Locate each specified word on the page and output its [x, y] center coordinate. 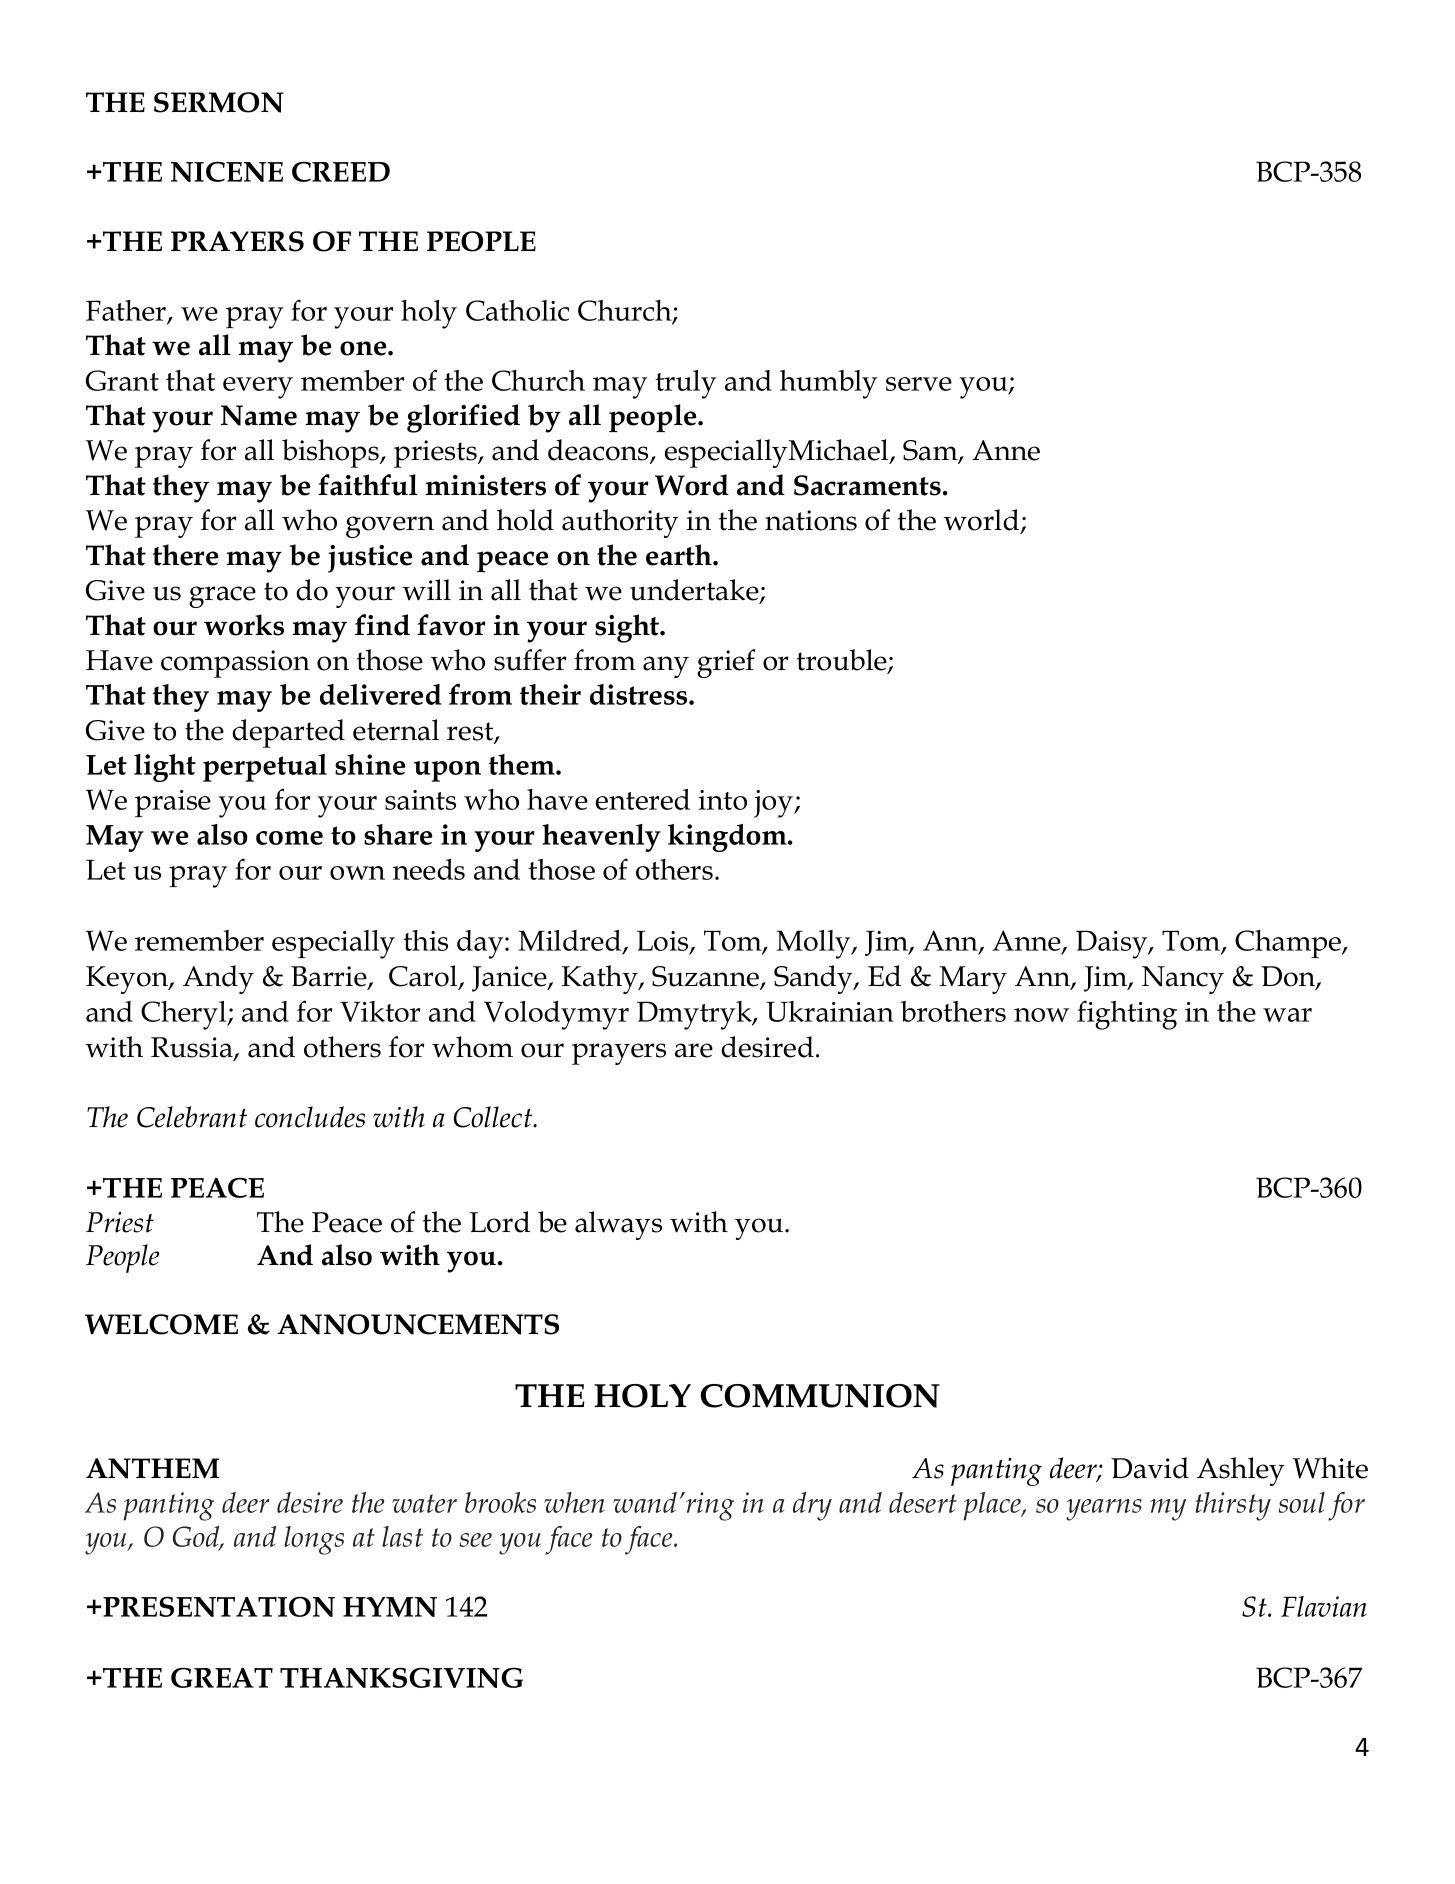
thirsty [1233, 1506]
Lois [664, 941]
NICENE [227, 171]
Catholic [517, 310]
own [357, 873]
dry [812, 1506]
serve [919, 384]
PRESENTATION [219, 1606]
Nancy [1183, 980]
